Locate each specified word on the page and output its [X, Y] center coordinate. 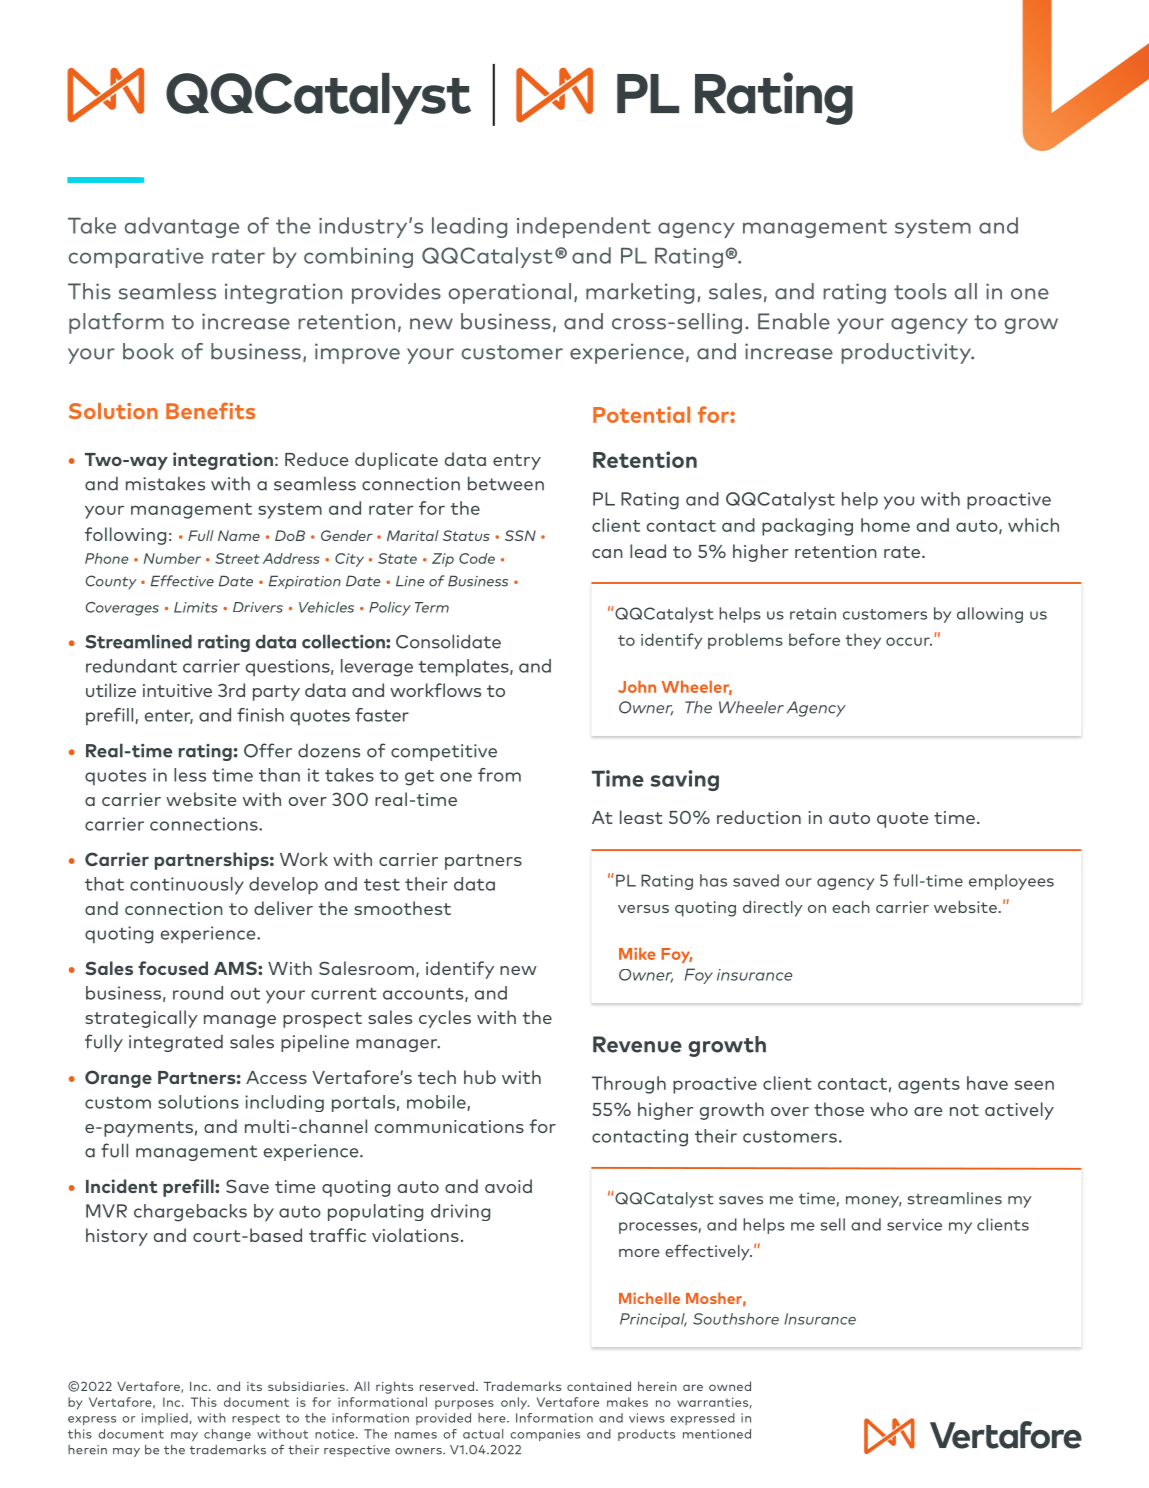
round [198, 993]
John [637, 686]
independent [584, 227]
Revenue [637, 1044]
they [863, 641]
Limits [196, 607]
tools [920, 291]
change [227, 1435]
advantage [181, 227]
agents [929, 1086]
